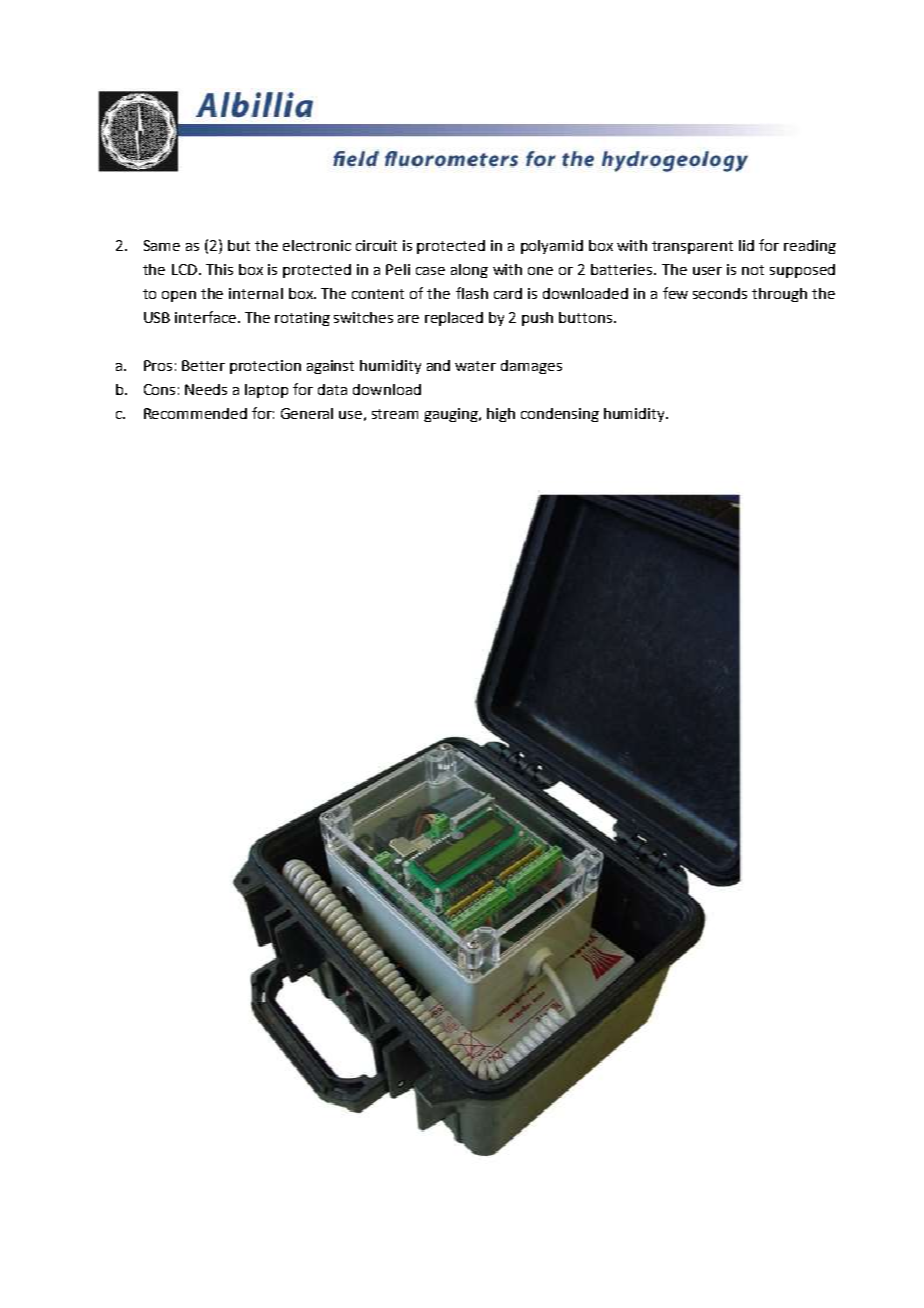 This page has height=1308, width=924. What do you see at coordinates (746, 245) in the page?
I see `lid` at bounding box center [746, 245].
